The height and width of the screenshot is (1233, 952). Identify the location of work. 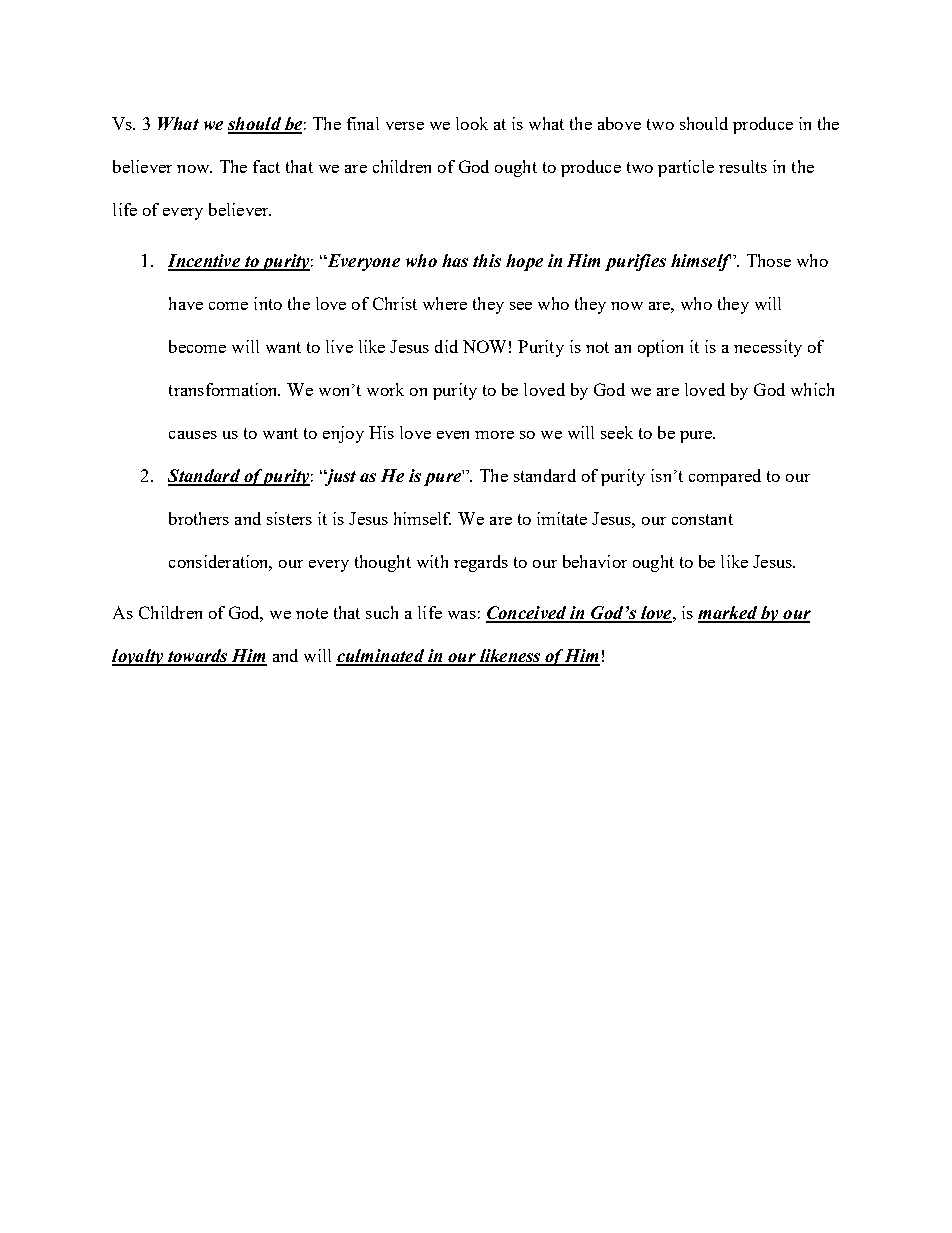
(385, 389).
